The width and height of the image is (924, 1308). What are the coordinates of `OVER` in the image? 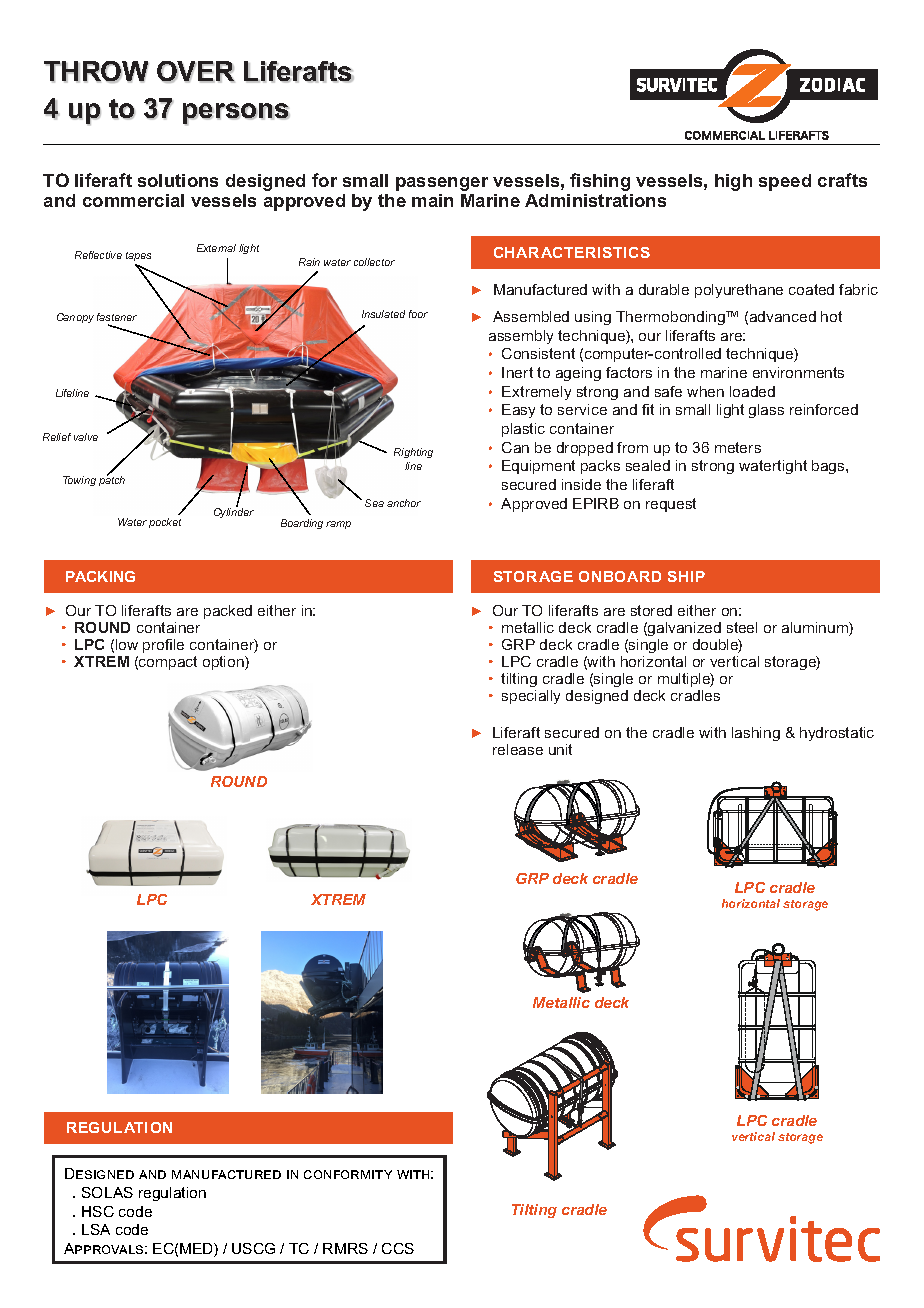 It's located at (196, 72).
